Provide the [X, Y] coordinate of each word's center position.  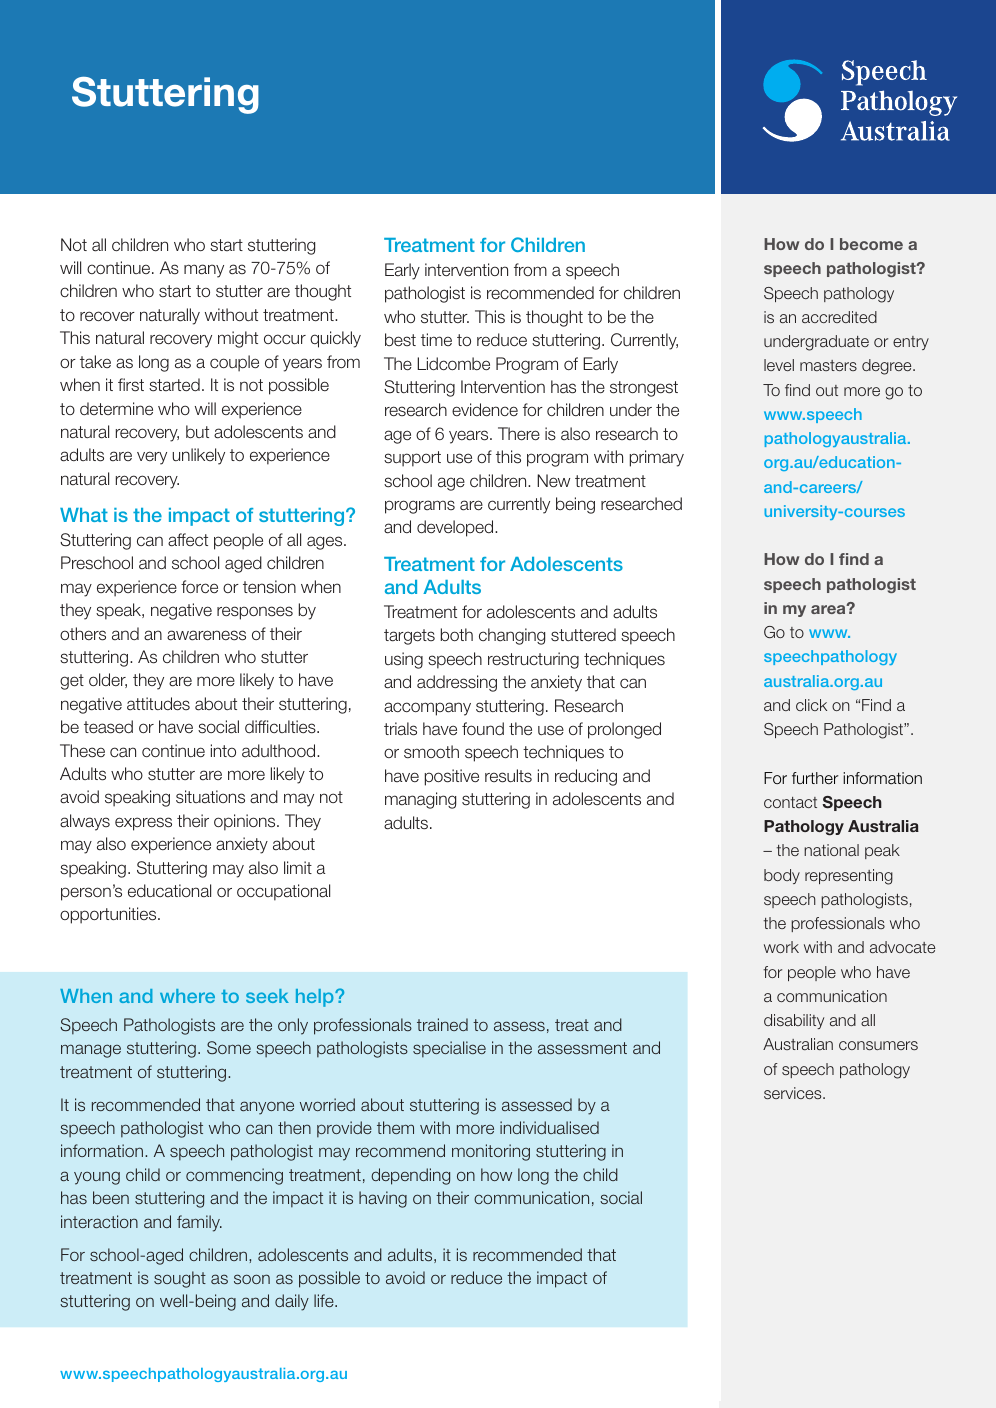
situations [210, 797]
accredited [839, 317]
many [204, 271]
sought [180, 1279]
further [815, 778]
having [383, 1199]
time [436, 339]
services [794, 1093]
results [508, 776]
